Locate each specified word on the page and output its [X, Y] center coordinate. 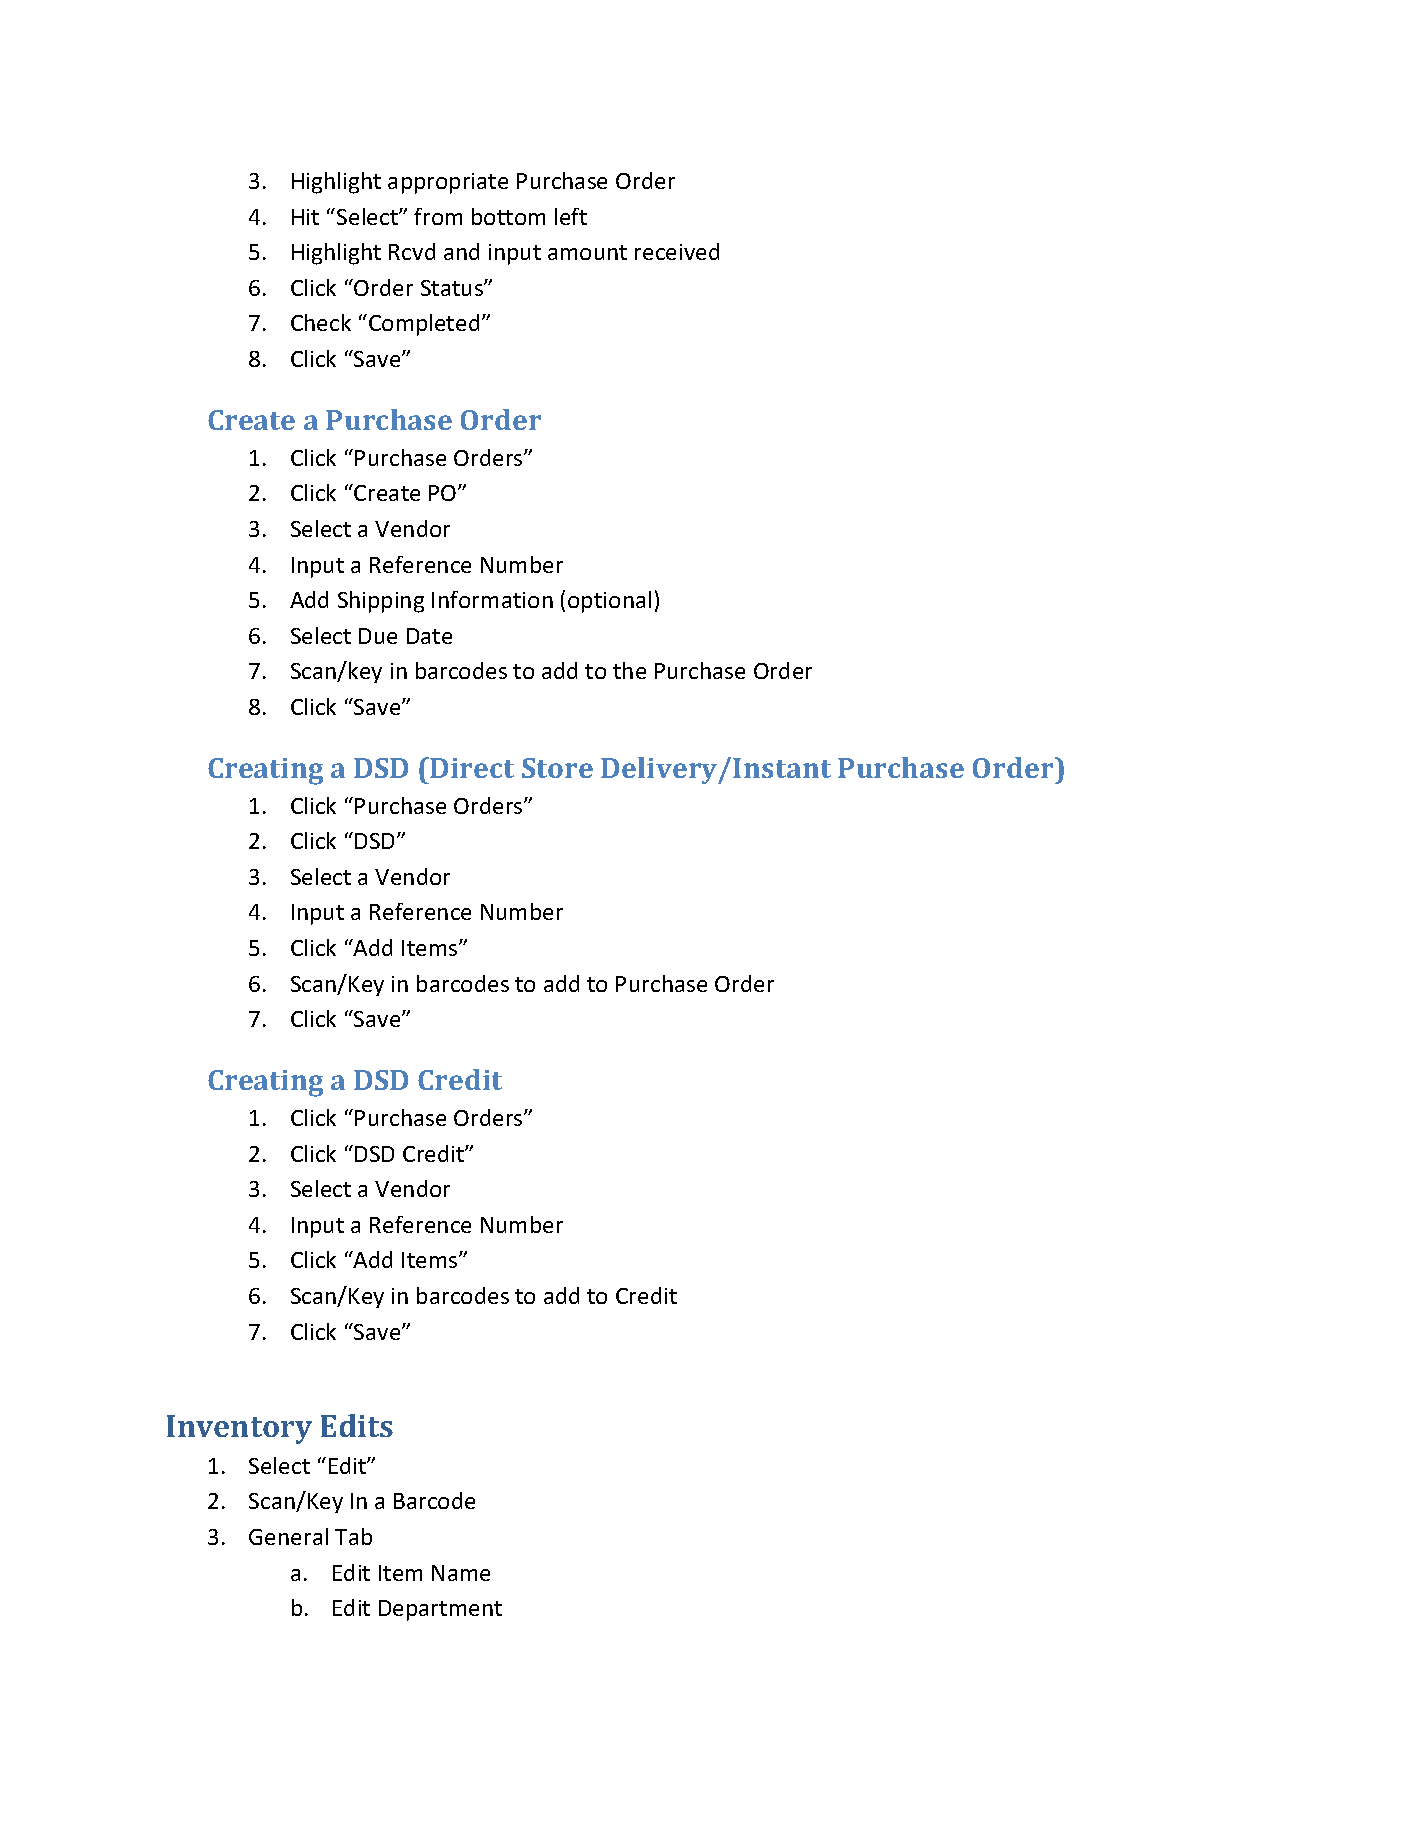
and [461, 251]
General [288, 1536]
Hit [305, 217]
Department [440, 1610]
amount [587, 252]
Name [461, 1573]
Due [378, 636]
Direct [471, 767]
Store [557, 768]
